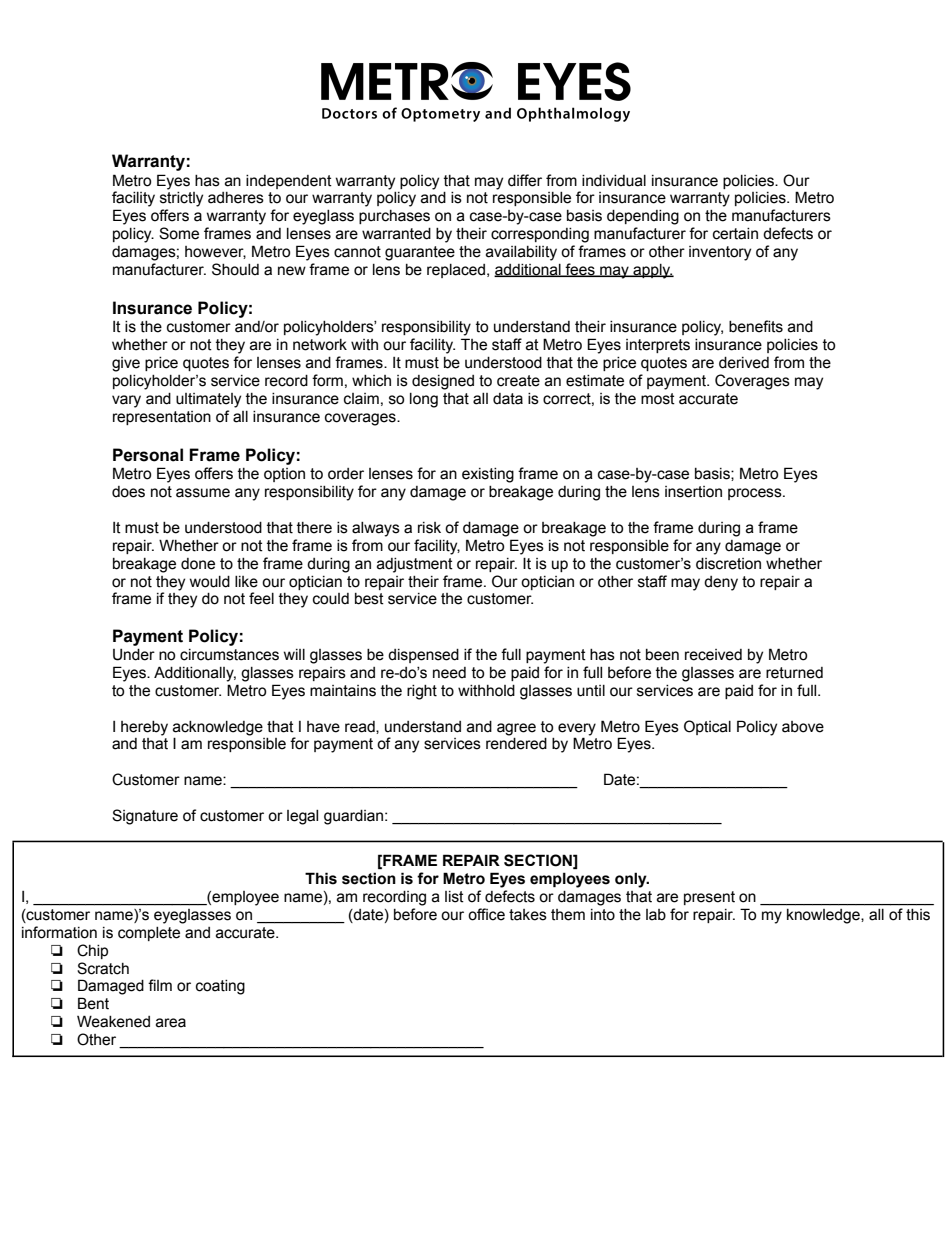 This page has height=1233, width=952. What do you see at coordinates (516, 729) in the page?
I see `agree` at bounding box center [516, 729].
